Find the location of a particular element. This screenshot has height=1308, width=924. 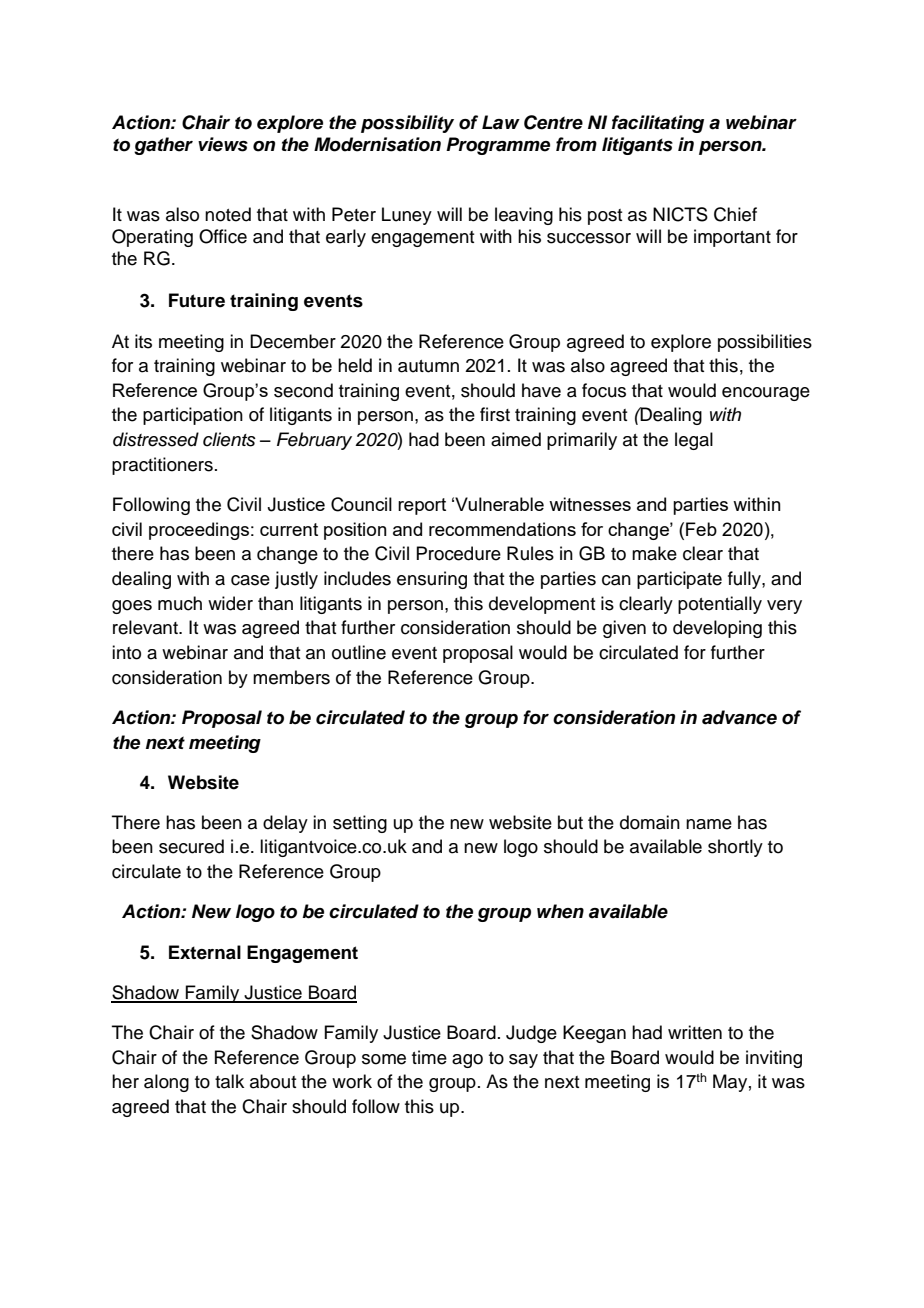

views is located at coordinates (223, 144).
